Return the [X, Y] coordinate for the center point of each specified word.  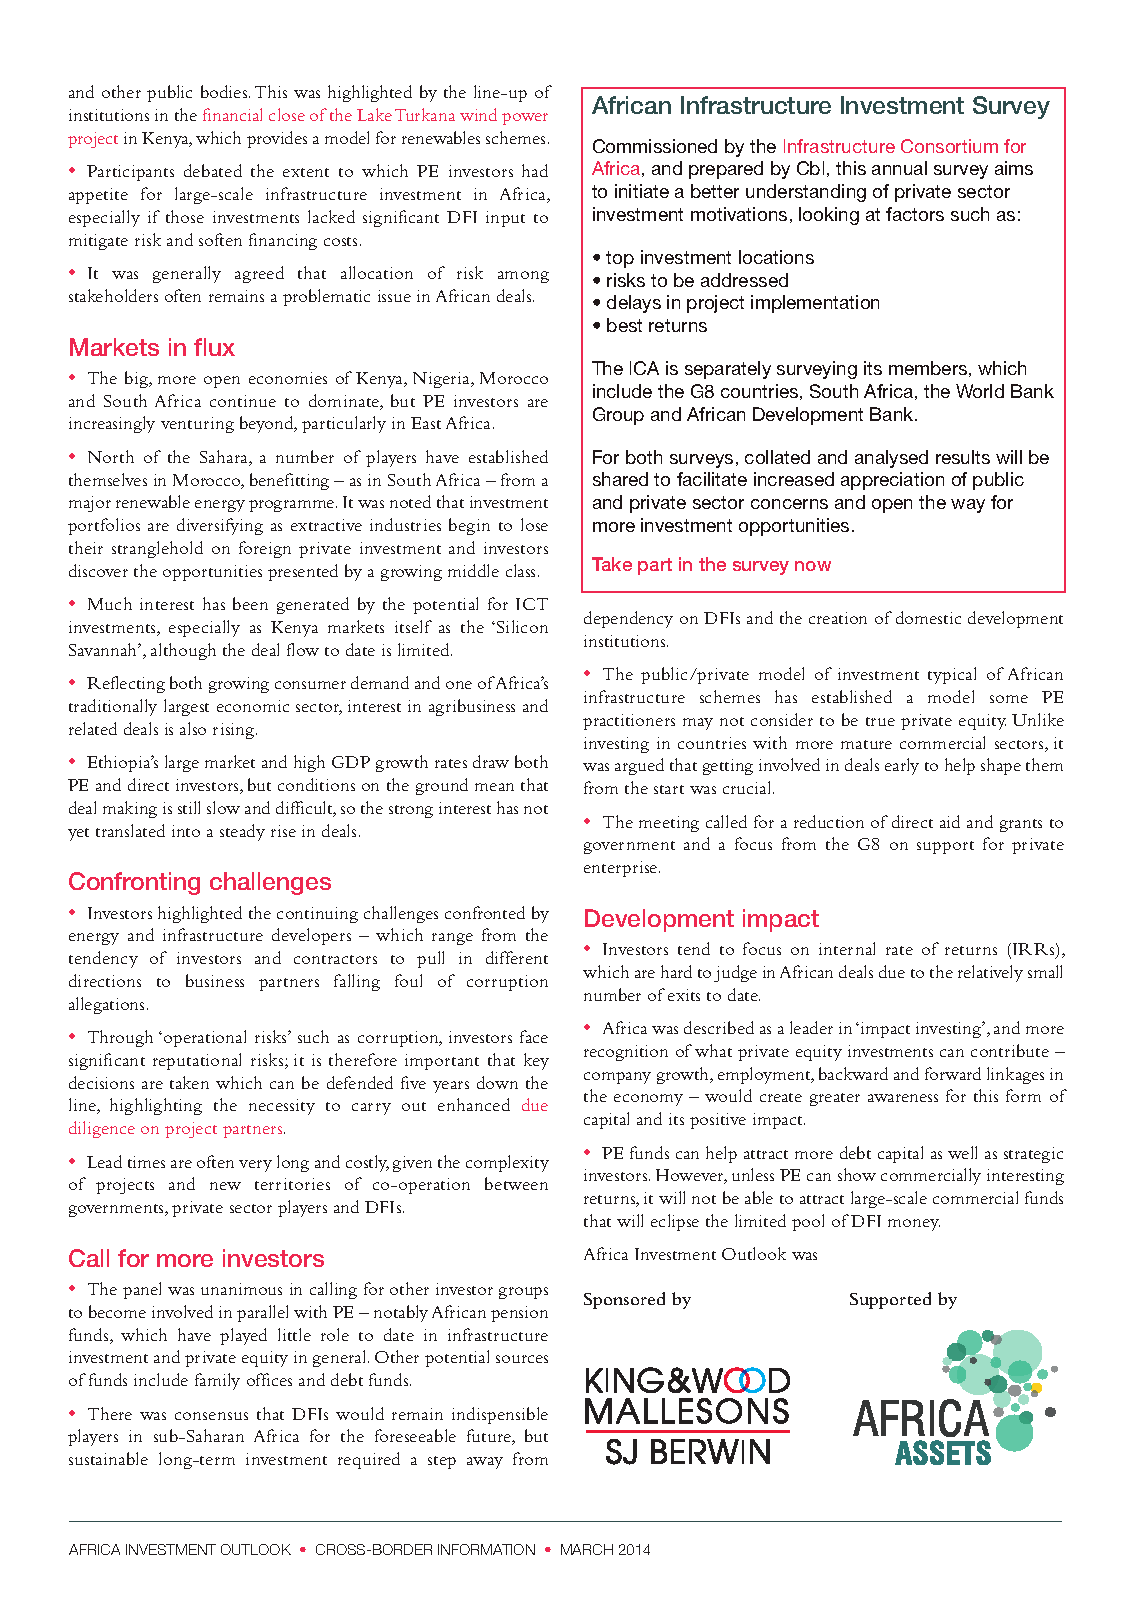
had [535, 170]
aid [950, 821]
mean [494, 787]
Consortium [949, 146]
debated [213, 170]
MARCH [587, 1549]
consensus [211, 1416]
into [186, 831]
